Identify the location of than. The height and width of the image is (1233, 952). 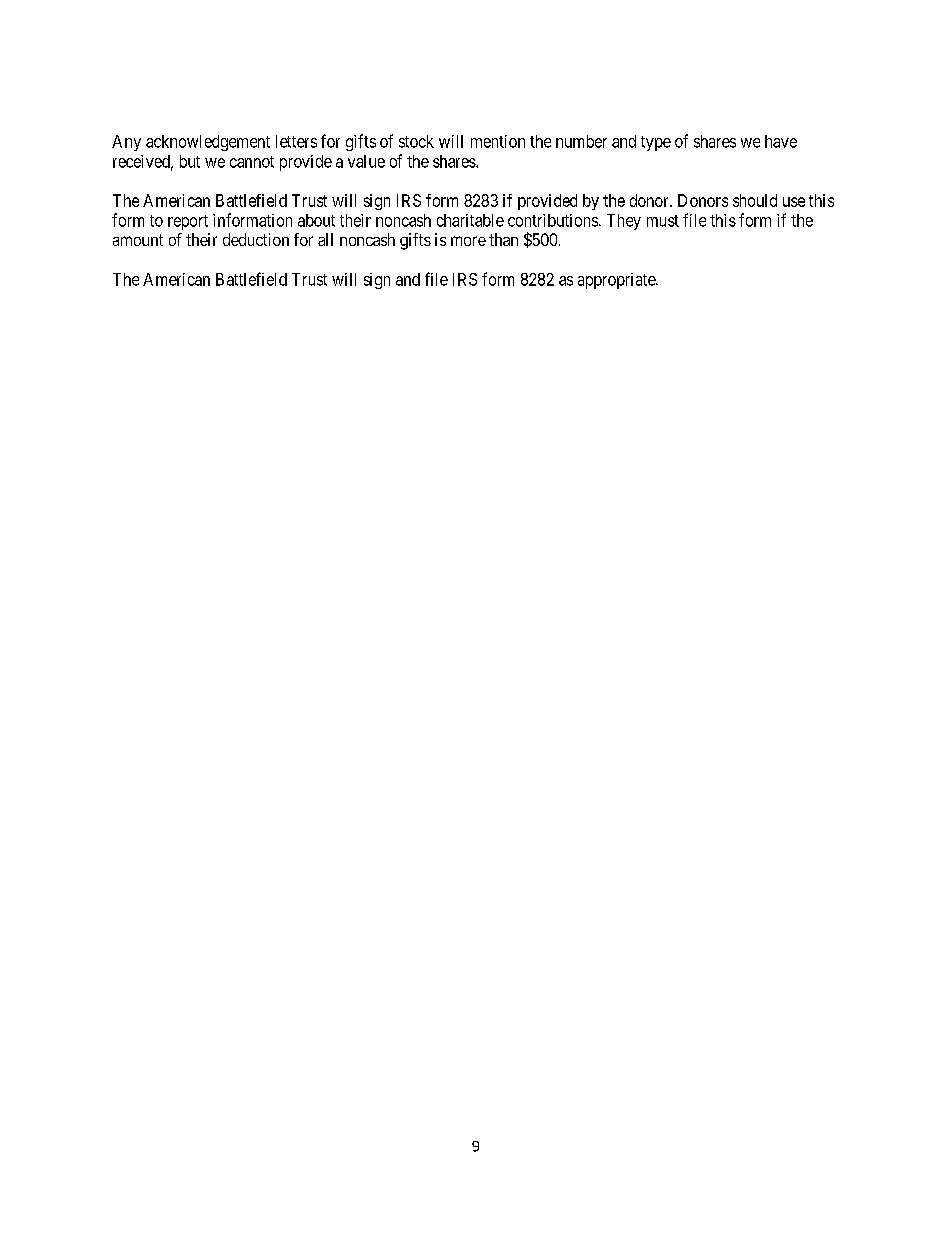
(503, 239).
